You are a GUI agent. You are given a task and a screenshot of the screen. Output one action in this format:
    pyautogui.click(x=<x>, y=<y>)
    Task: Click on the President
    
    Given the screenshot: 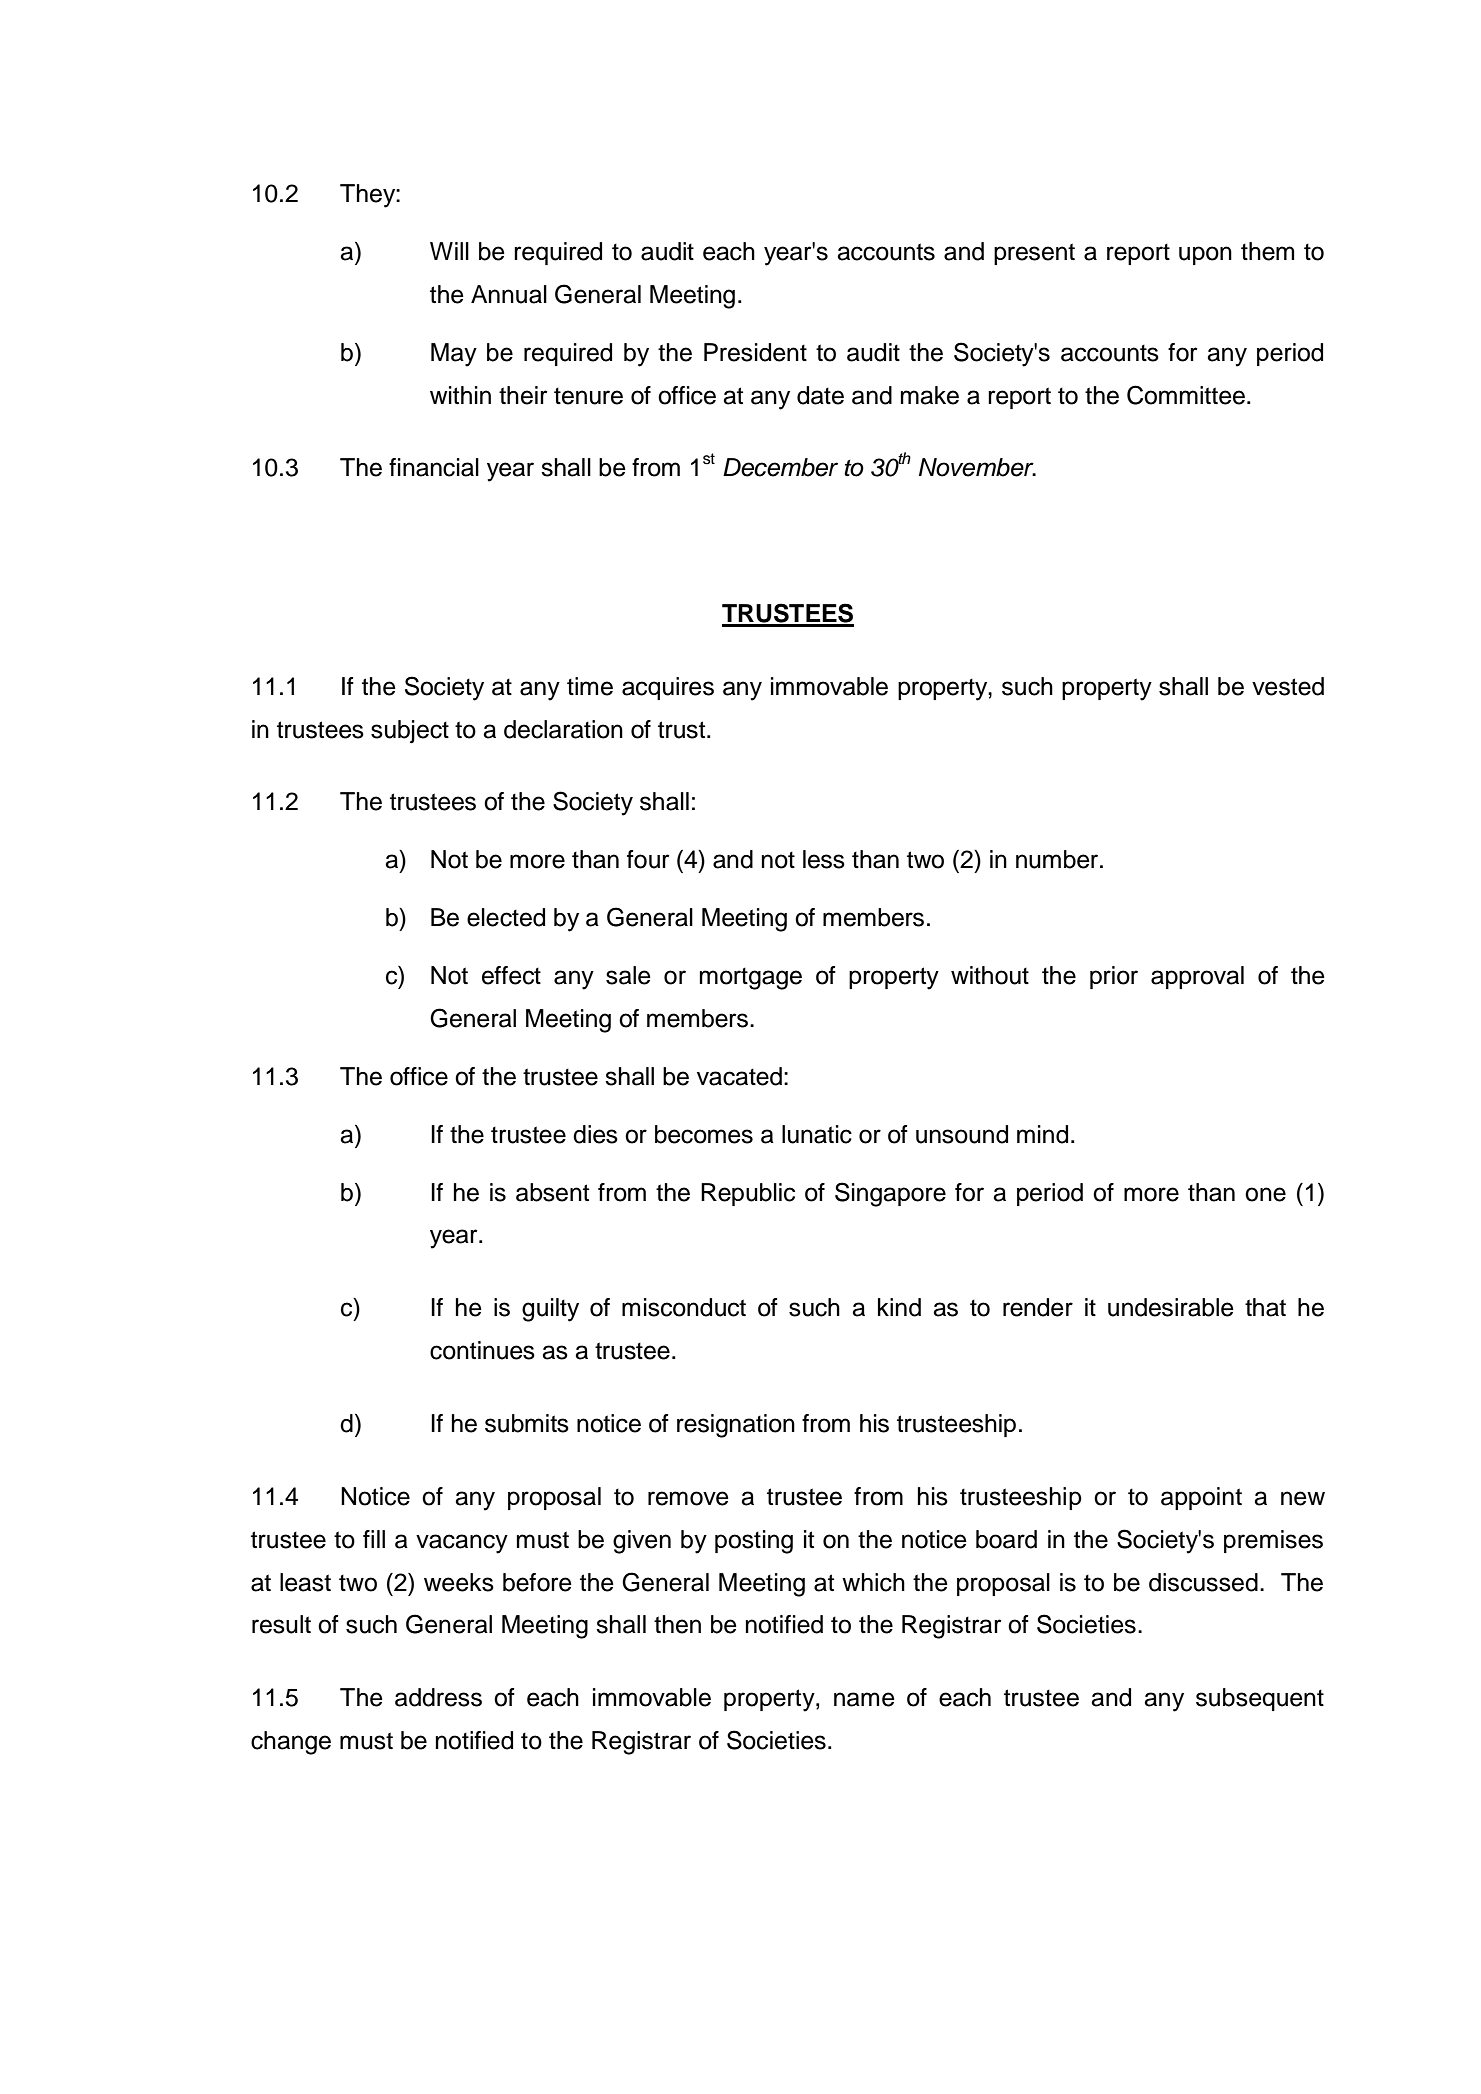 What is the action you would take?
    pyautogui.click(x=755, y=352)
